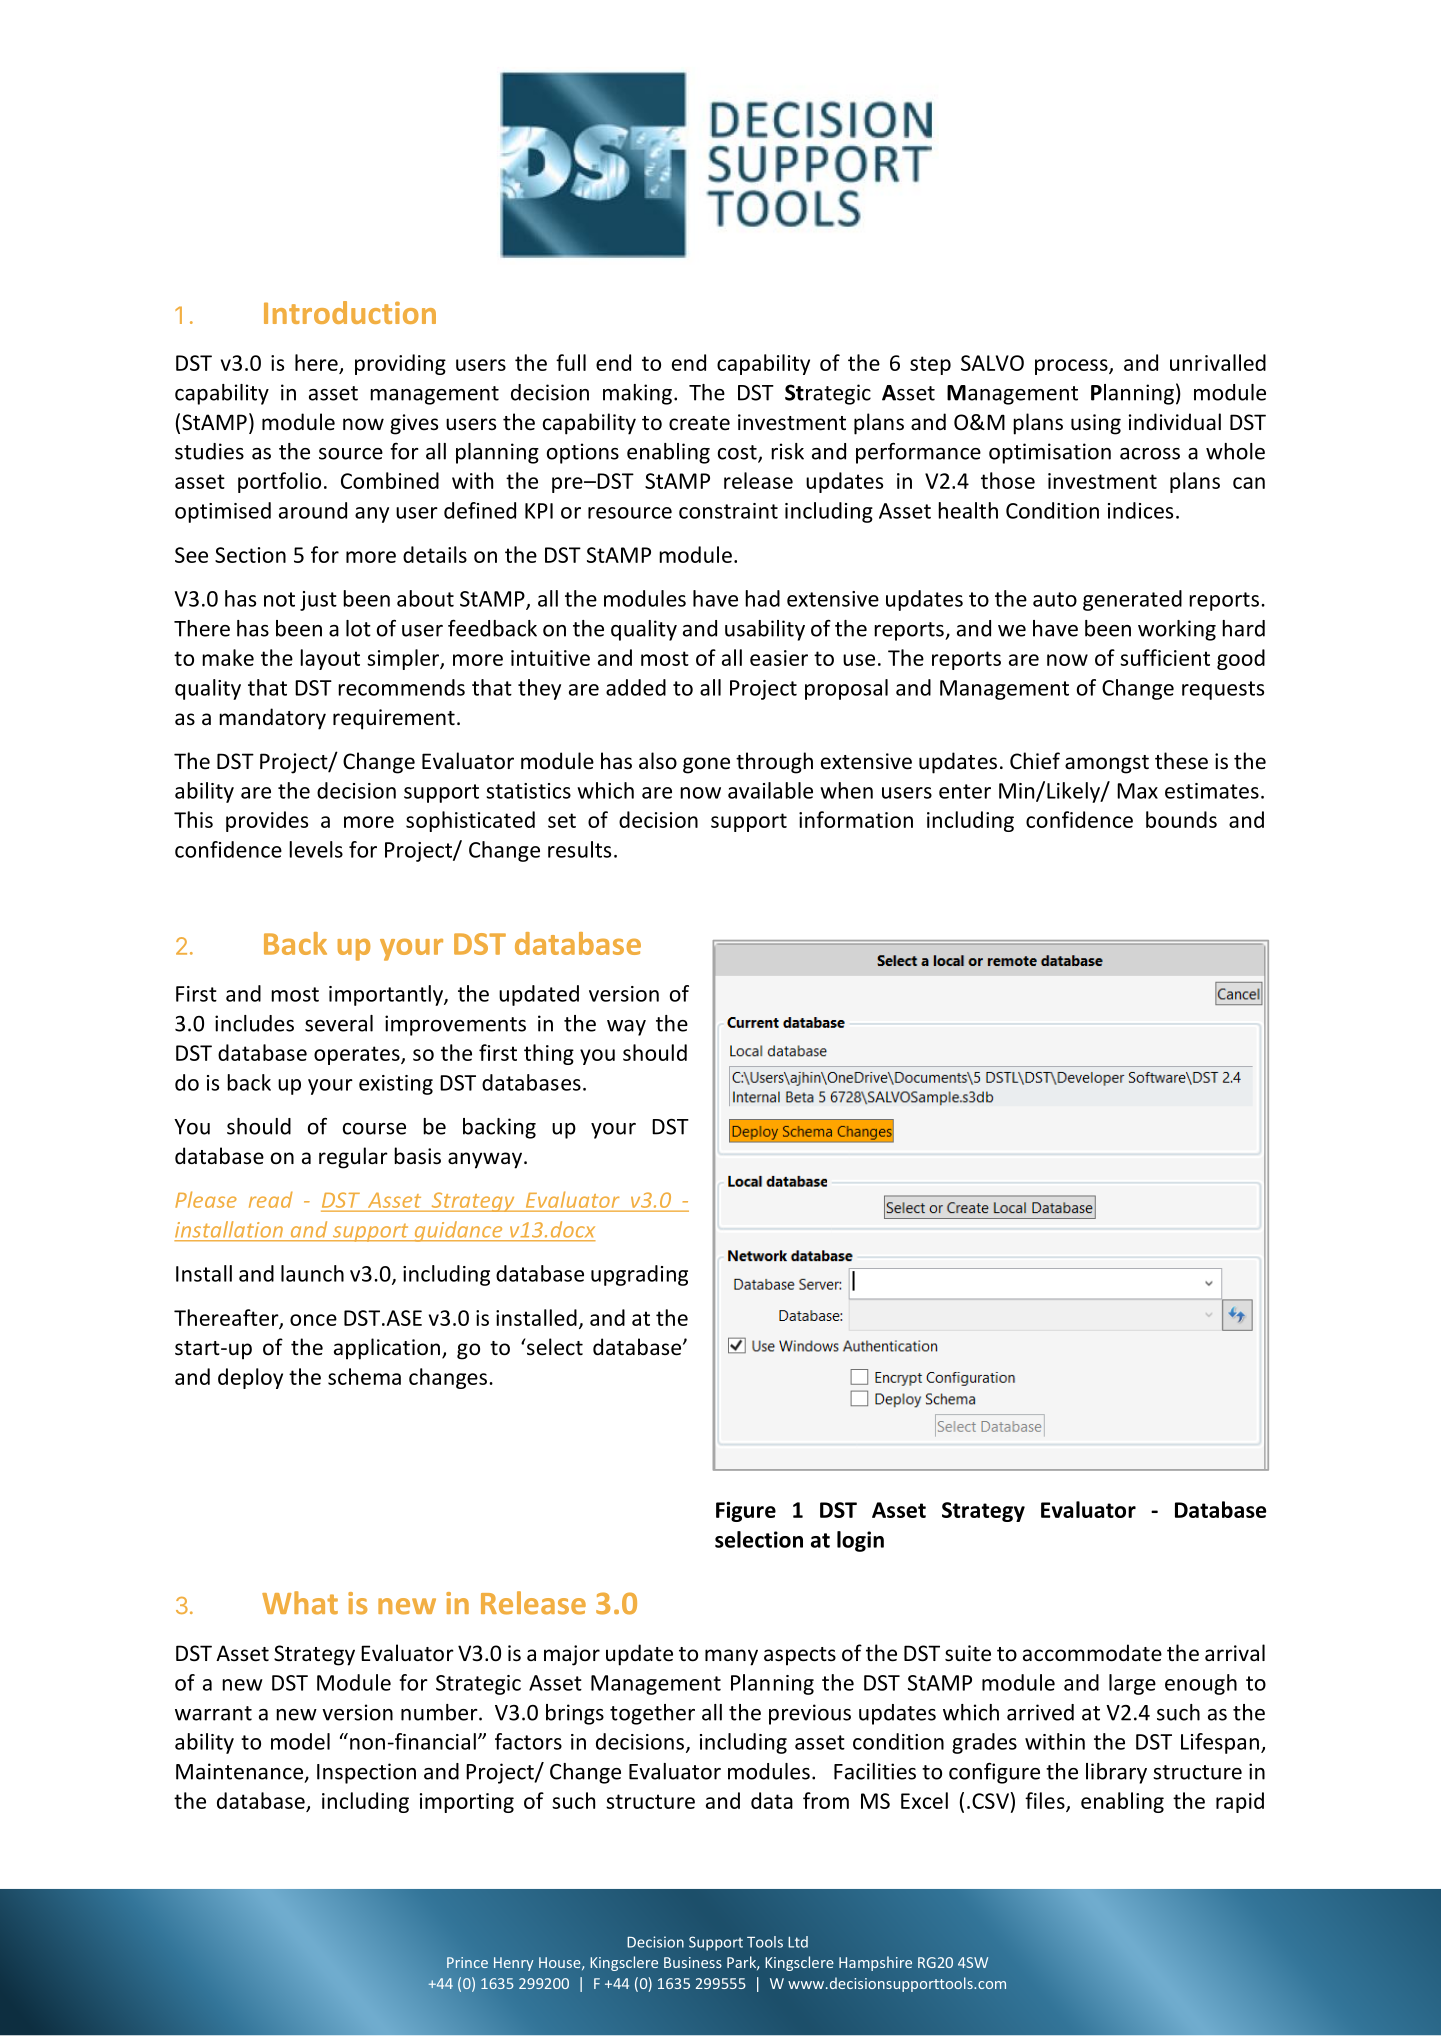 The width and height of the page is (1441, 2038). I want to click on create, so click(699, 423).
